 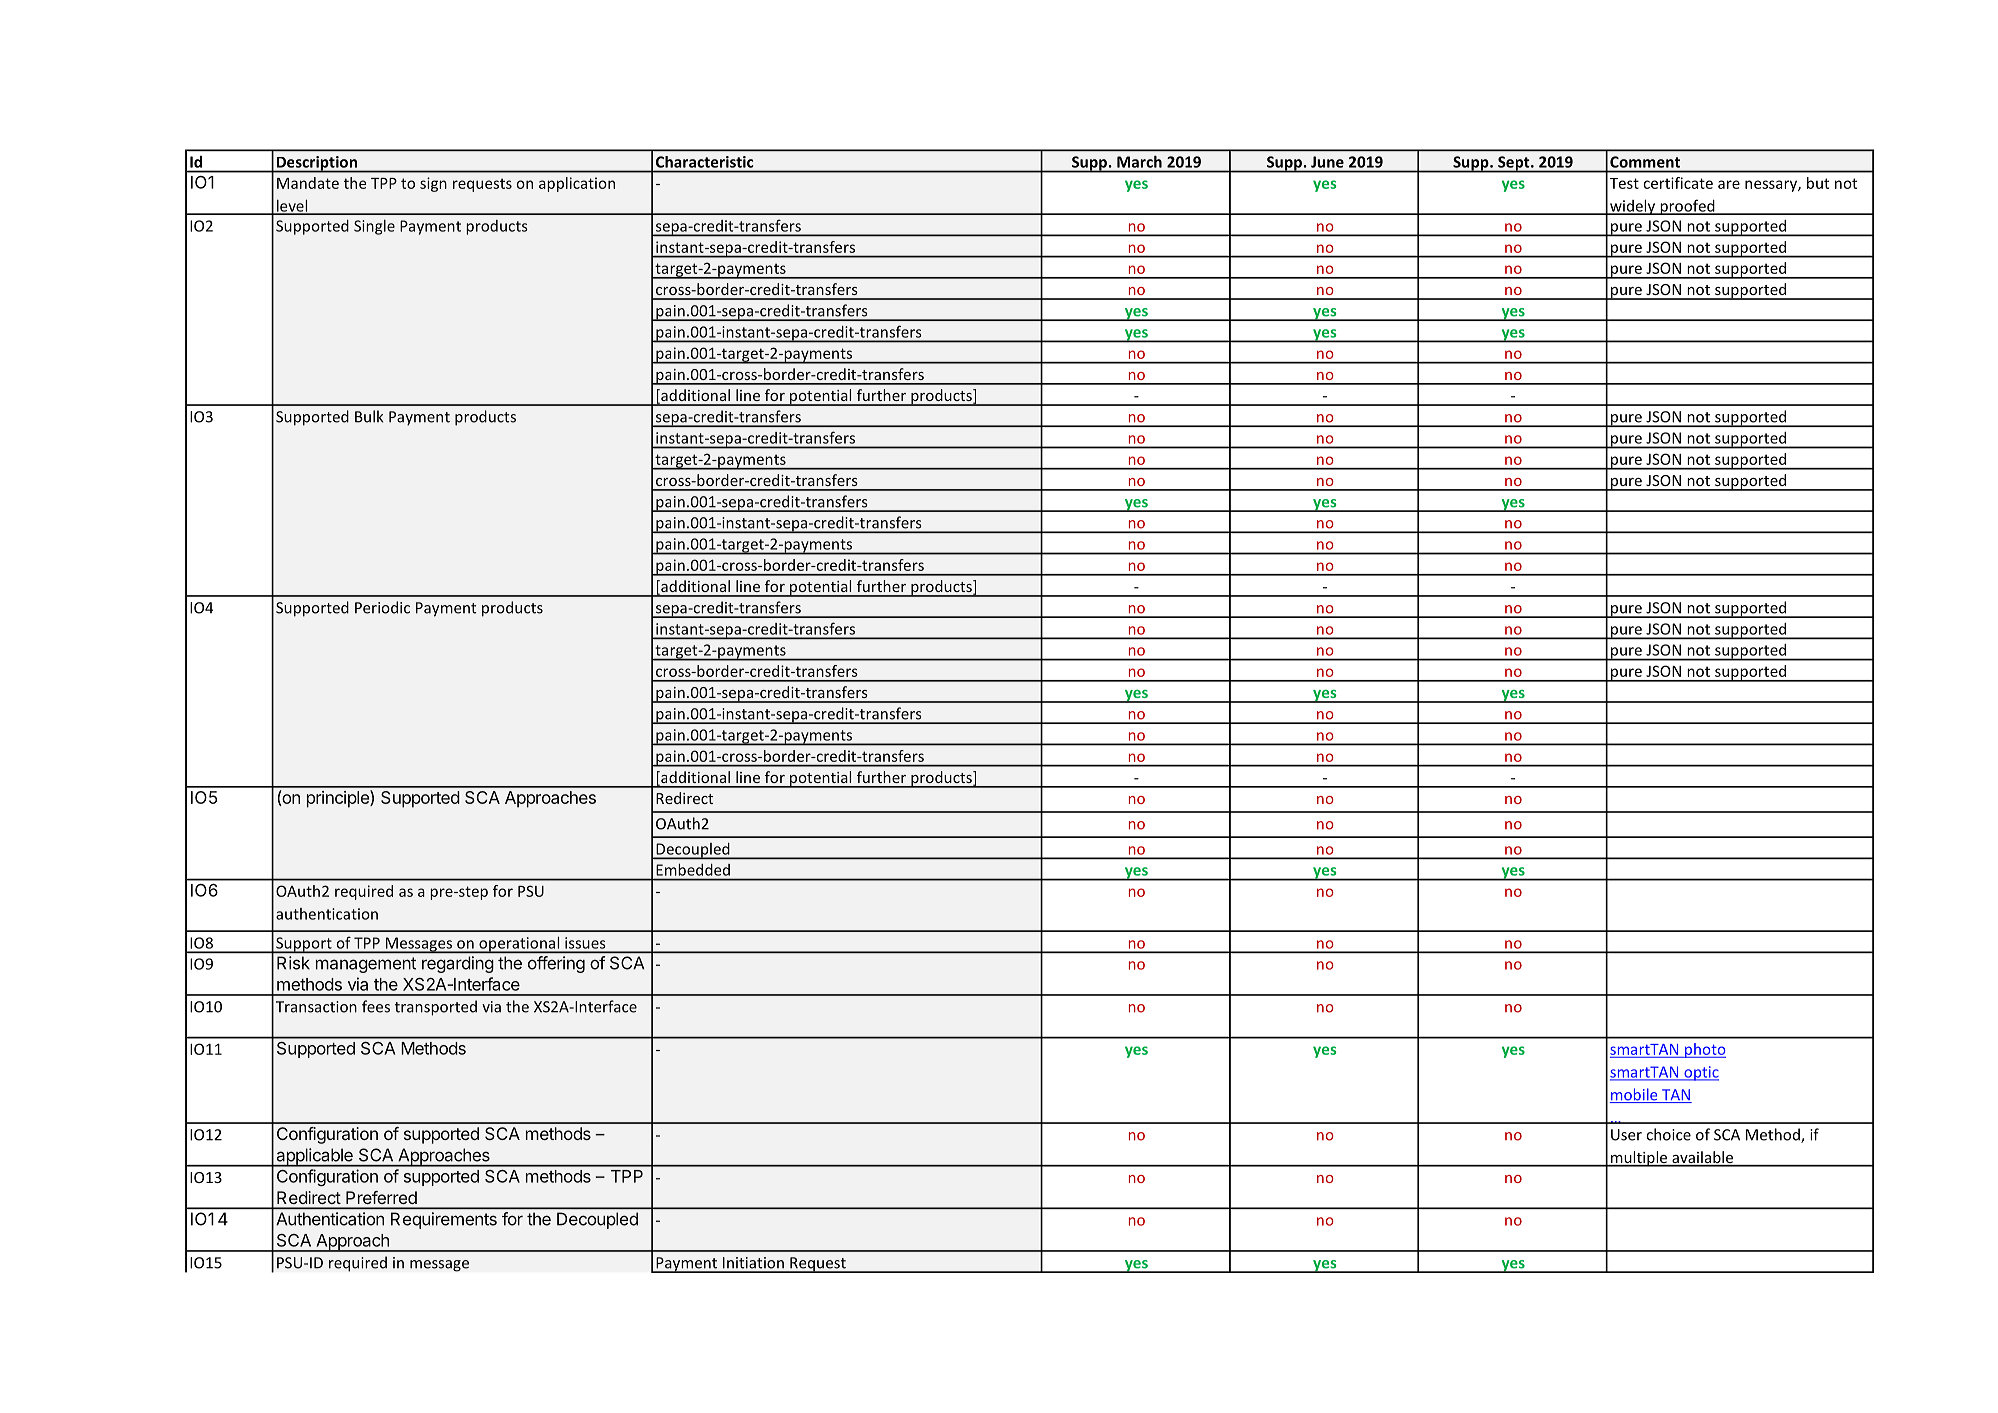 I want to click on Periodic, so click(x=382, y=607).
